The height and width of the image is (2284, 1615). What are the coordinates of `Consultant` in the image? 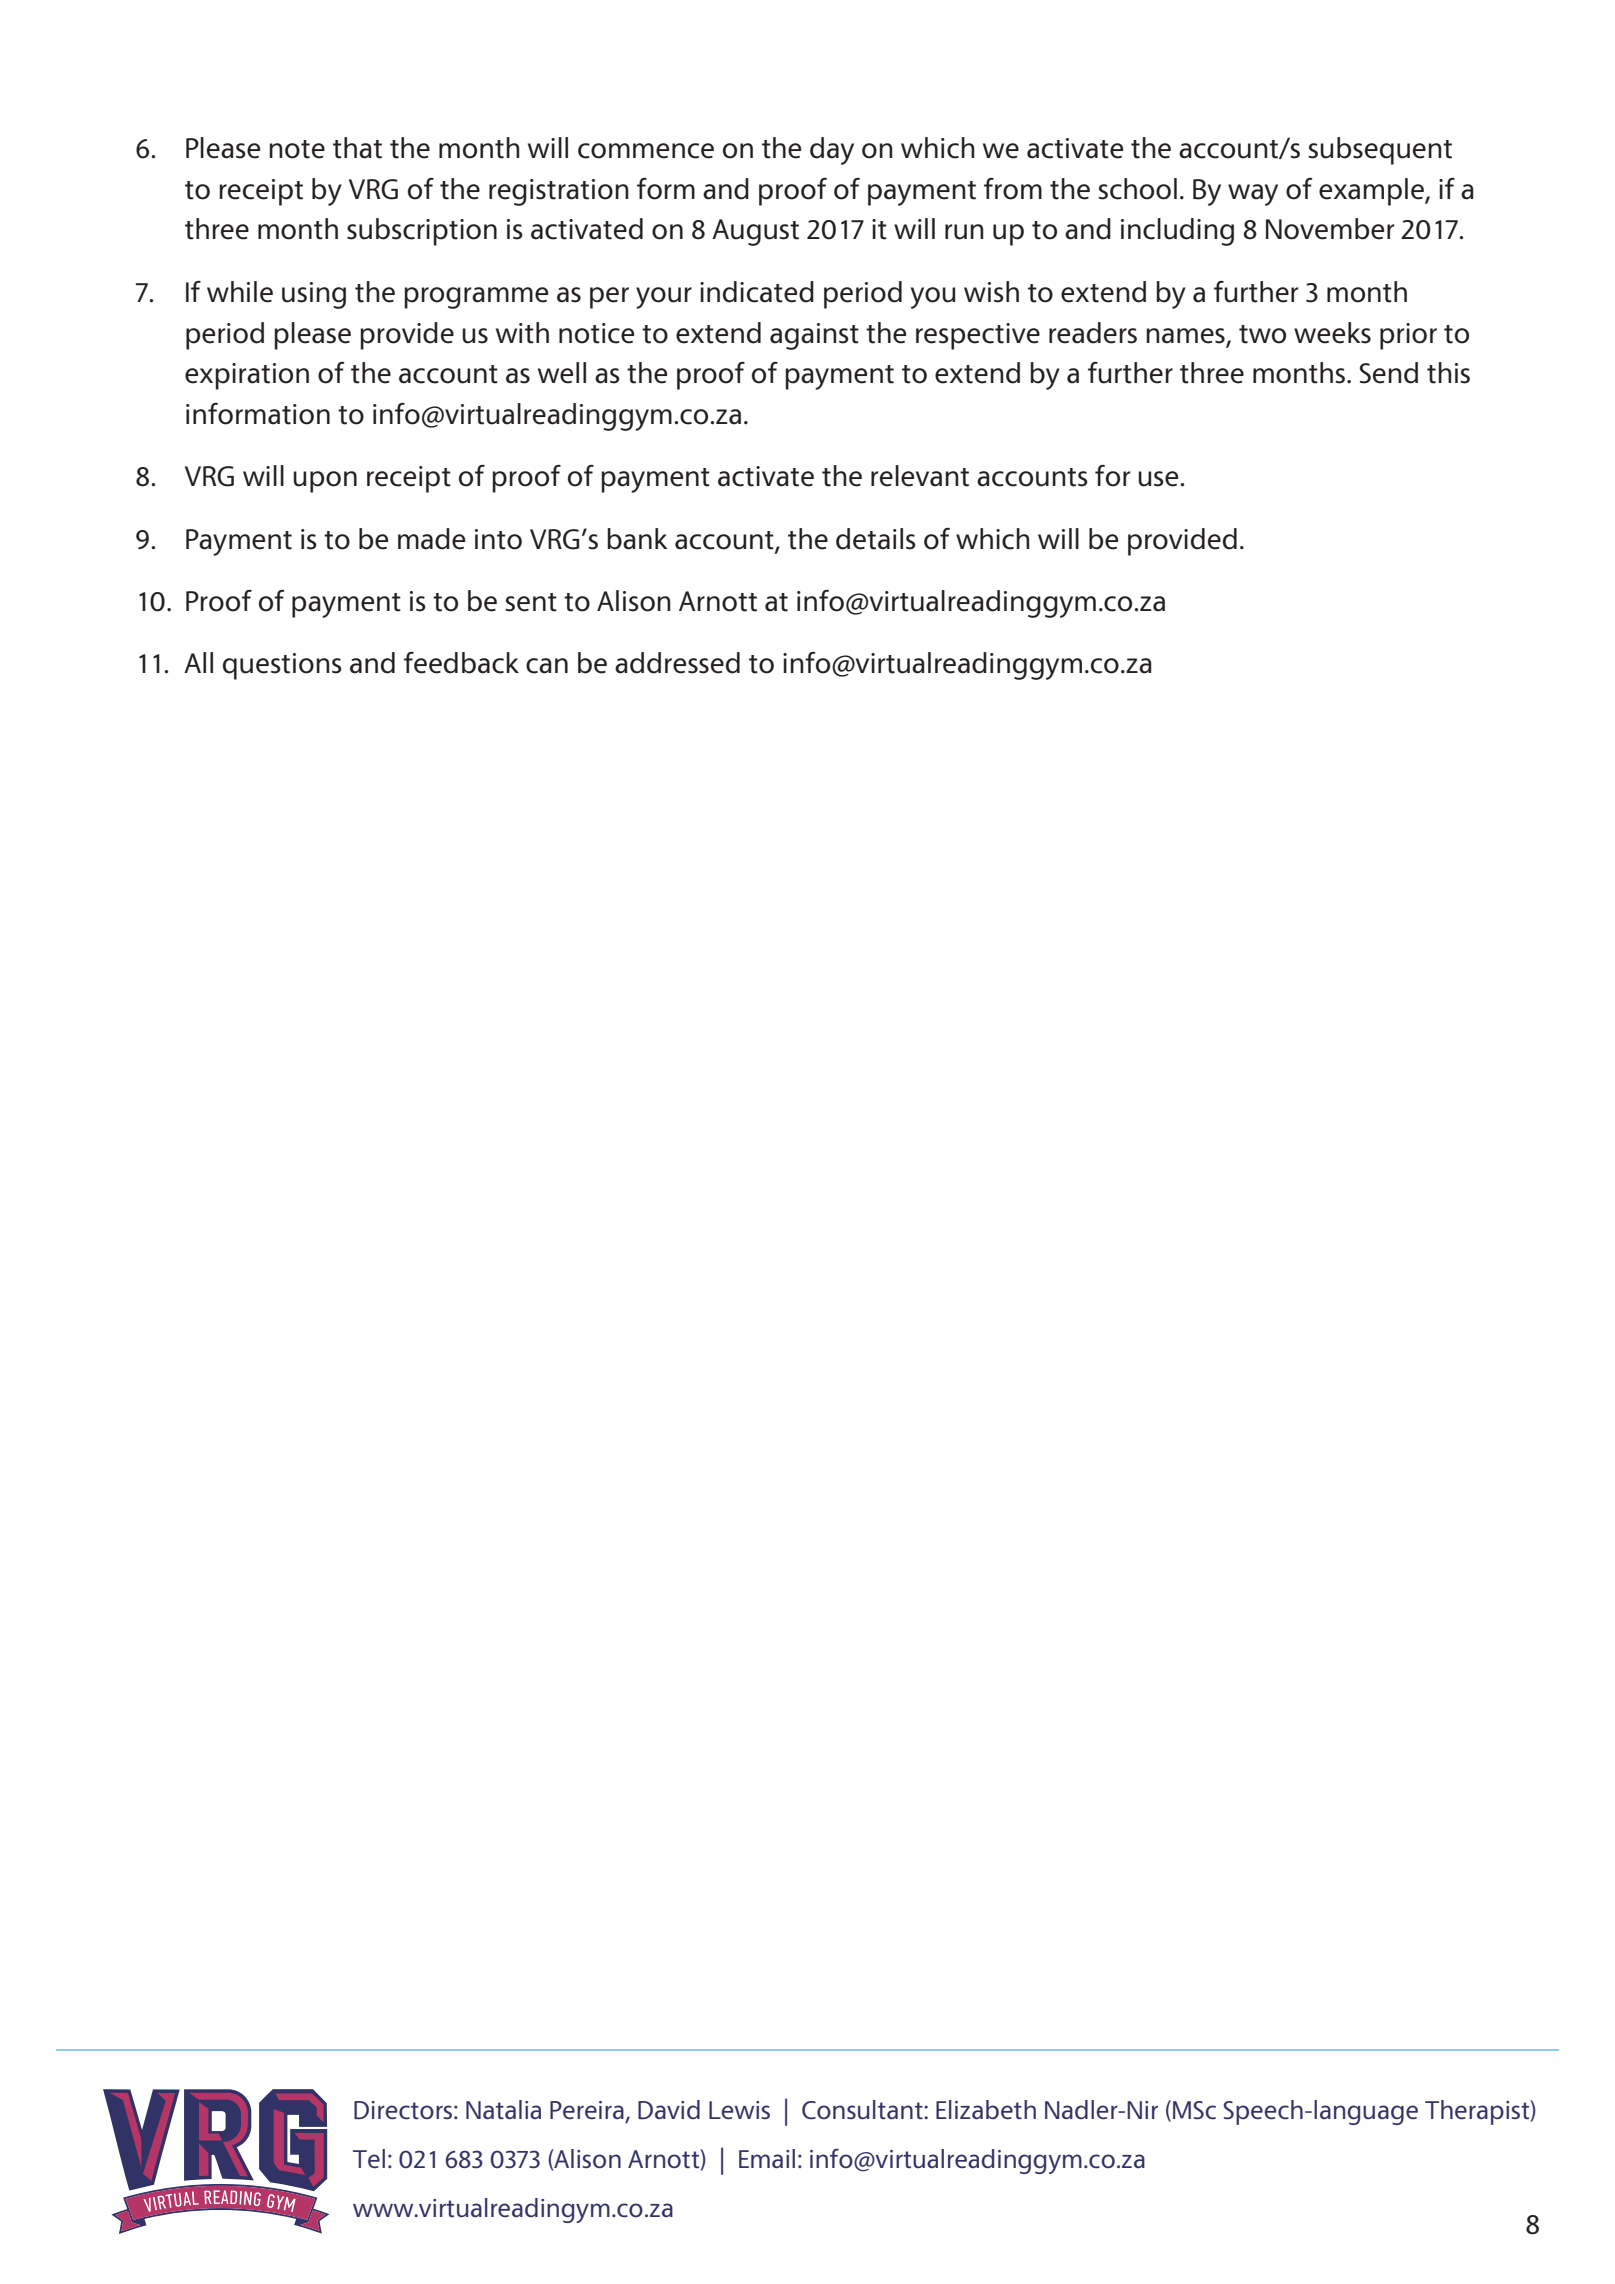 It's located at (863, 2110).
